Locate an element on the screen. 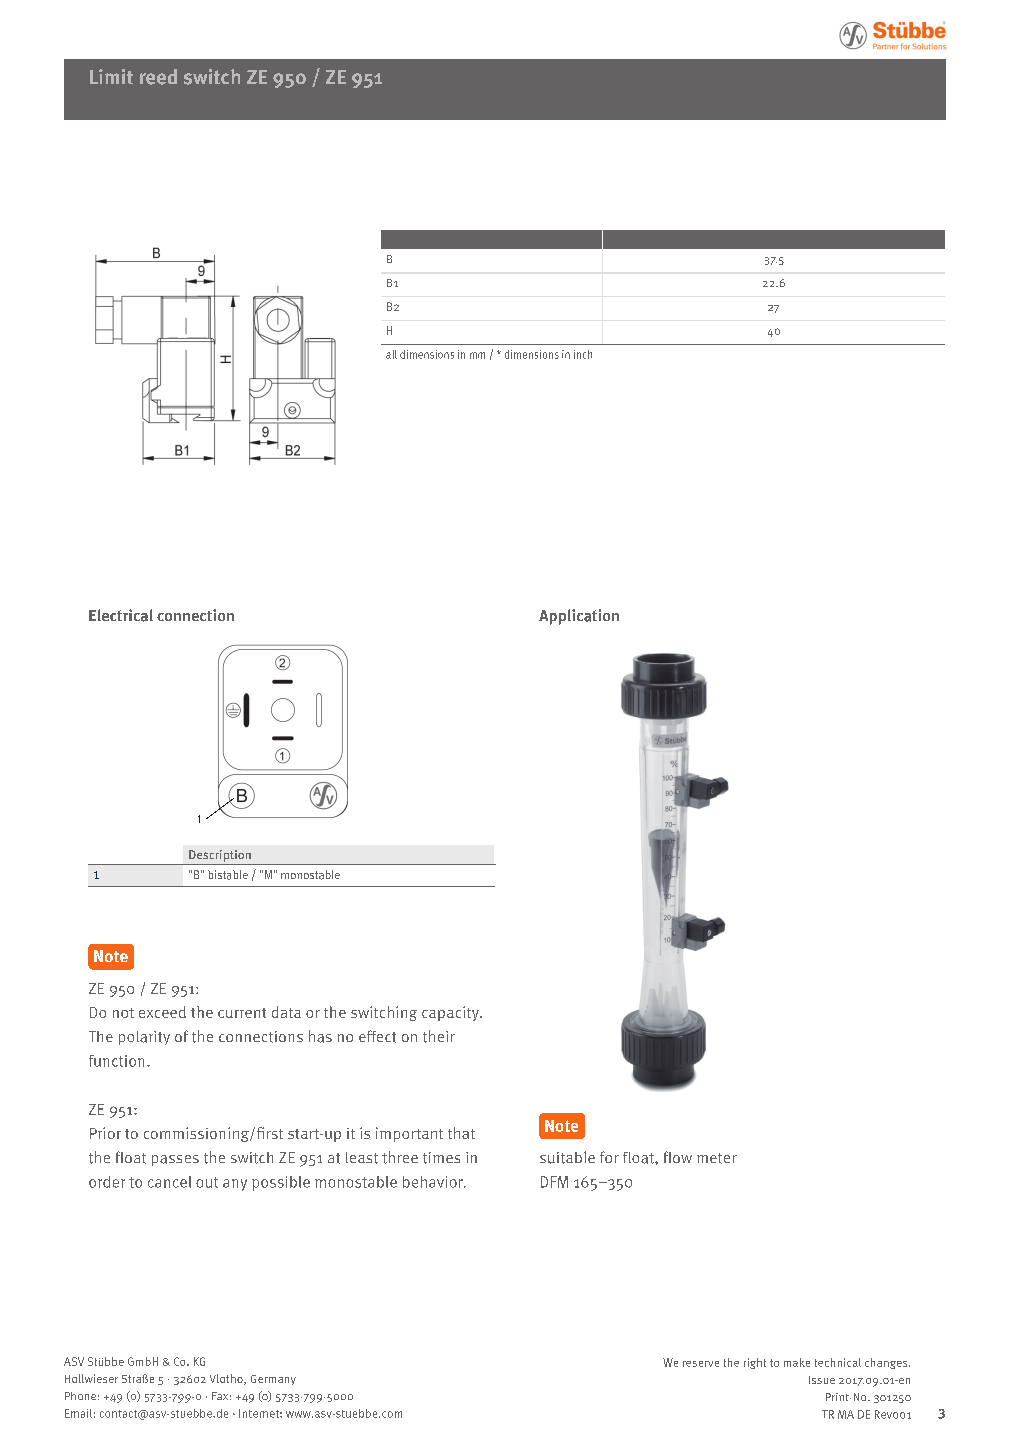 Image resolution: width=1029 pixels, height=1455 pixels. Application is located at coordinates (579, 617).
